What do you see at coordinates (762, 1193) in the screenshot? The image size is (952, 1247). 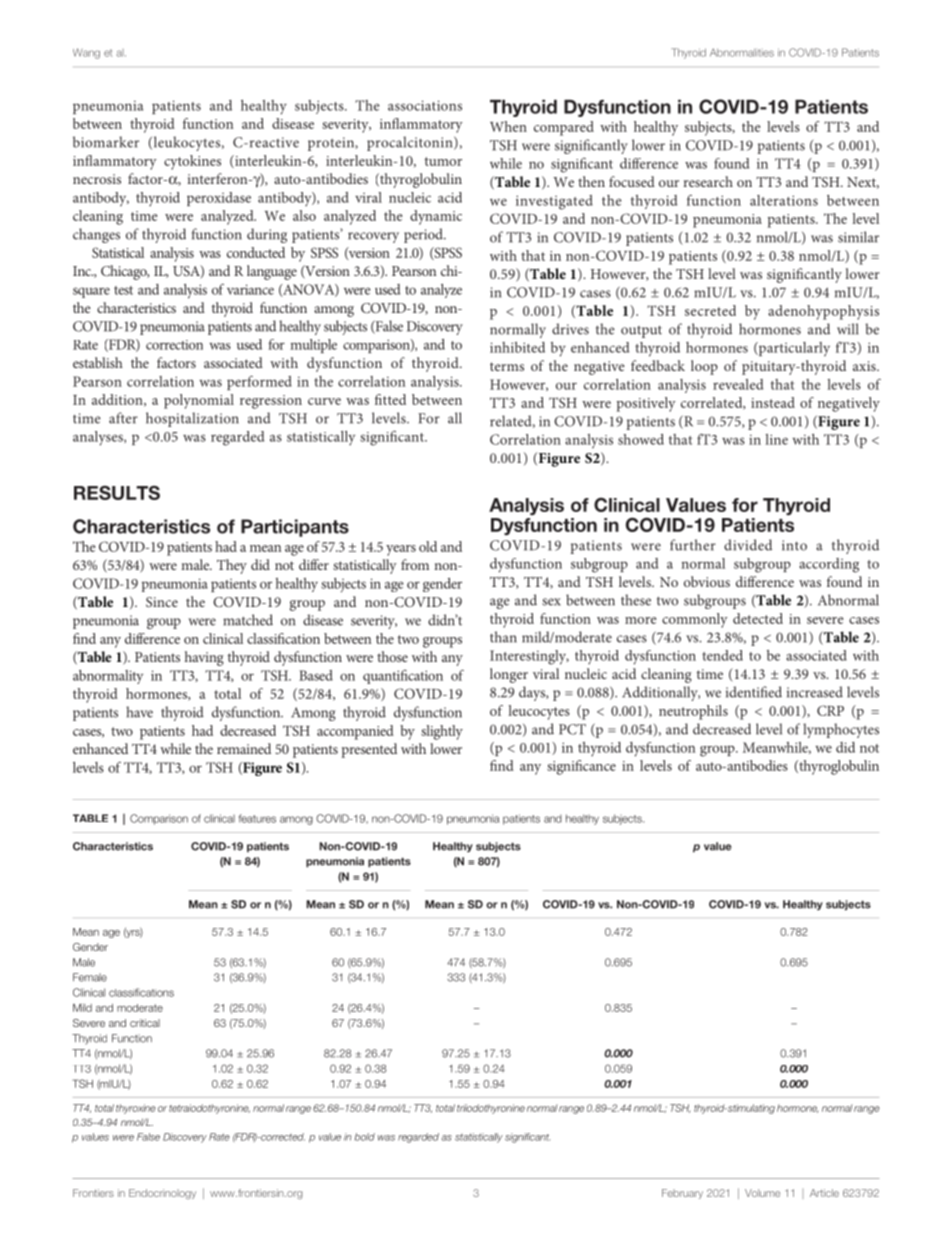 I see `Volume` at bounding box center [762, 1193].
